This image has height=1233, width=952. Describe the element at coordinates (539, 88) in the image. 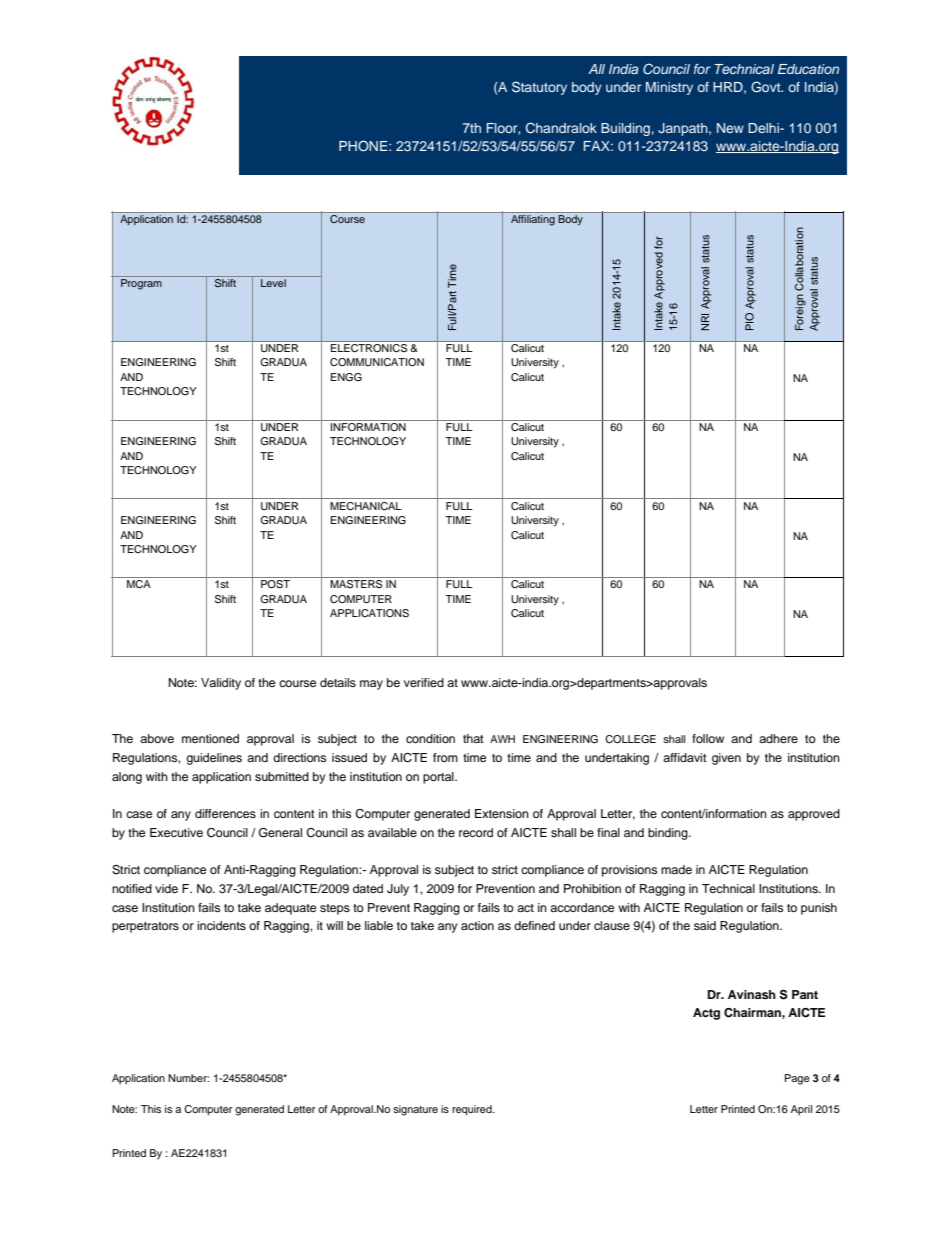

I see `Statutory` at that location.
